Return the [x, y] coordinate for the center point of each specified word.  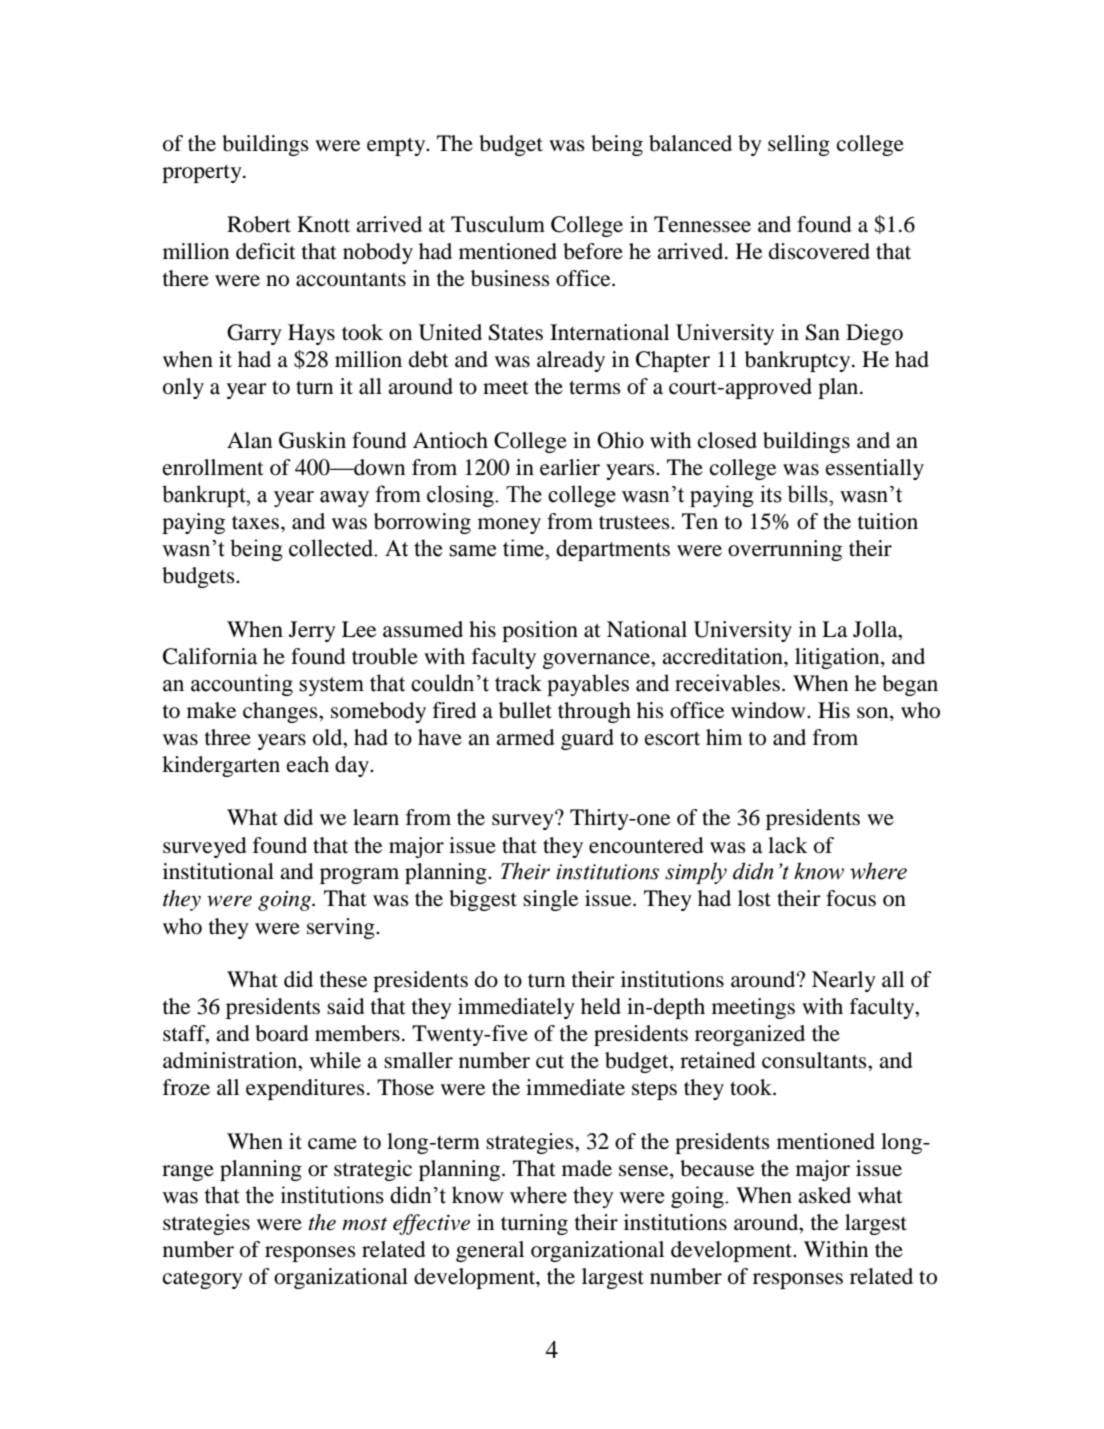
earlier [570, 467]
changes [281, 712]
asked [824, 1195]
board [282, 1033]
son [874, 713]
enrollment [213, 467]
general [490, 1251]
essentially [875, 469]
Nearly [844, 981]
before [593, 251]
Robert [259, 224]
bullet [525, 710]
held [601, 1006]
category [203, 1280]
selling [799, 145]
